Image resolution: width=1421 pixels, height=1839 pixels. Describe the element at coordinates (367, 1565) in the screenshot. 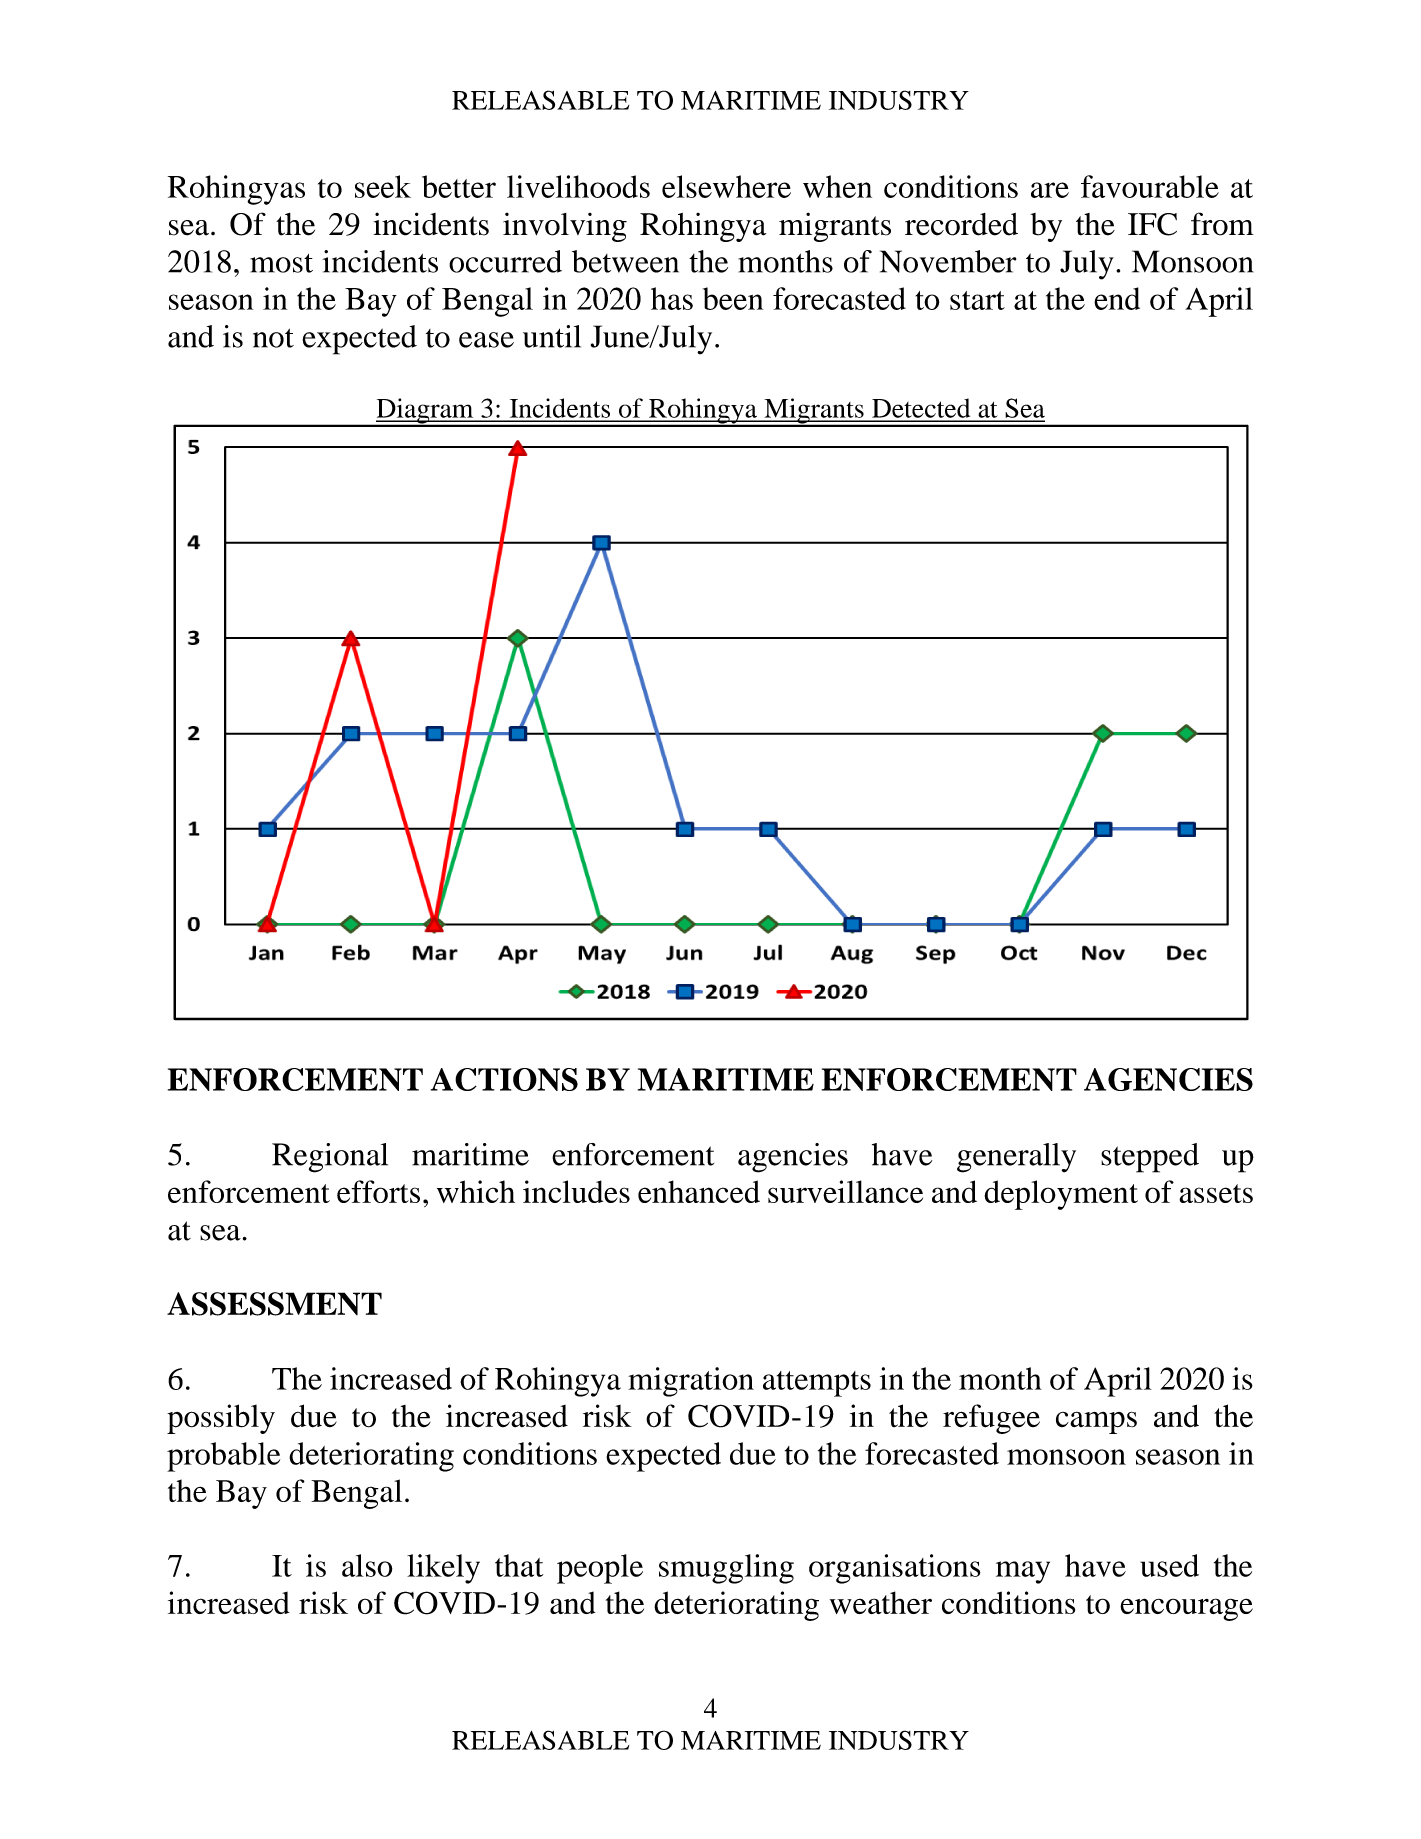

I see `also` at that location.
